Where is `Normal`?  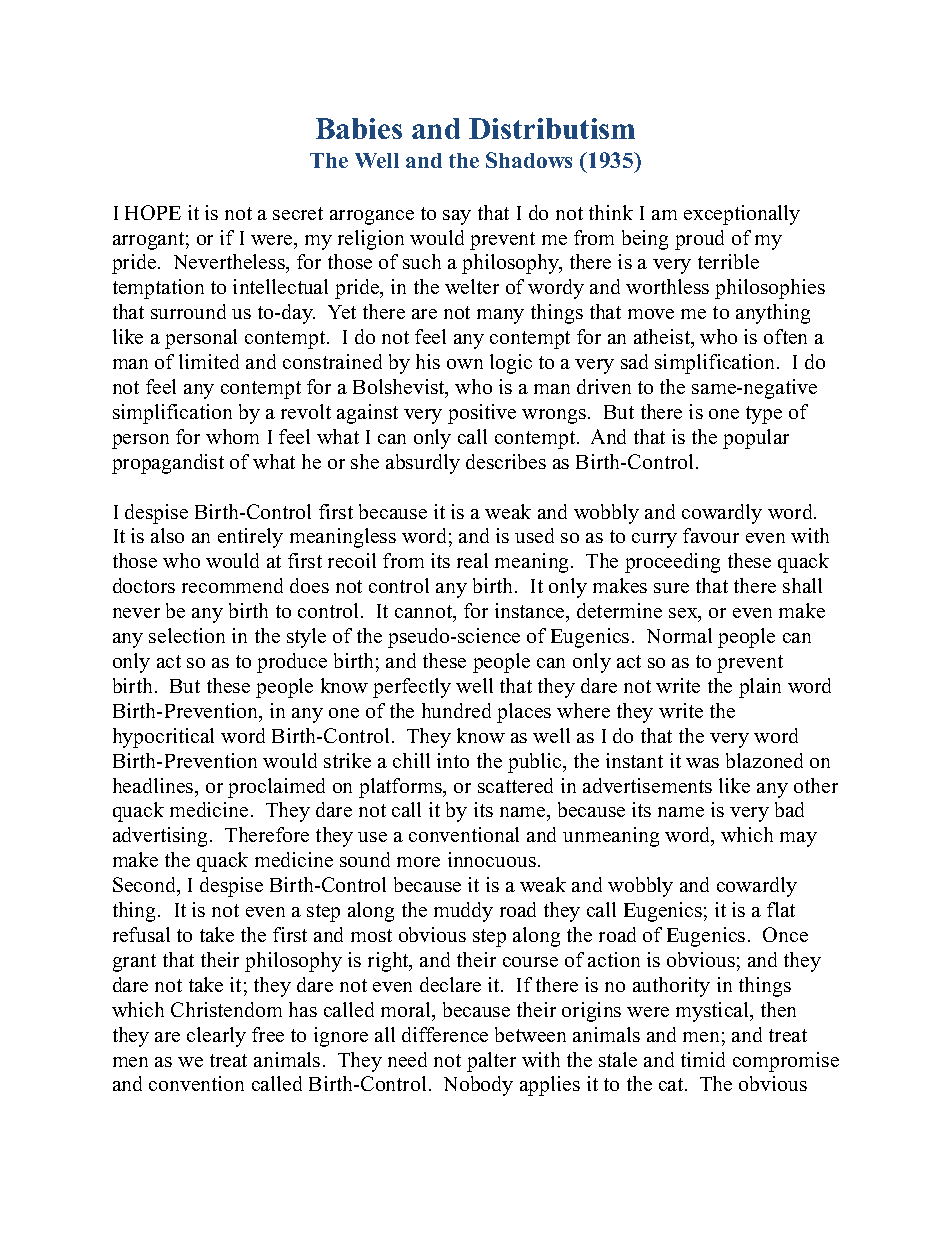 Normal is located at coordinates (679, 635).
